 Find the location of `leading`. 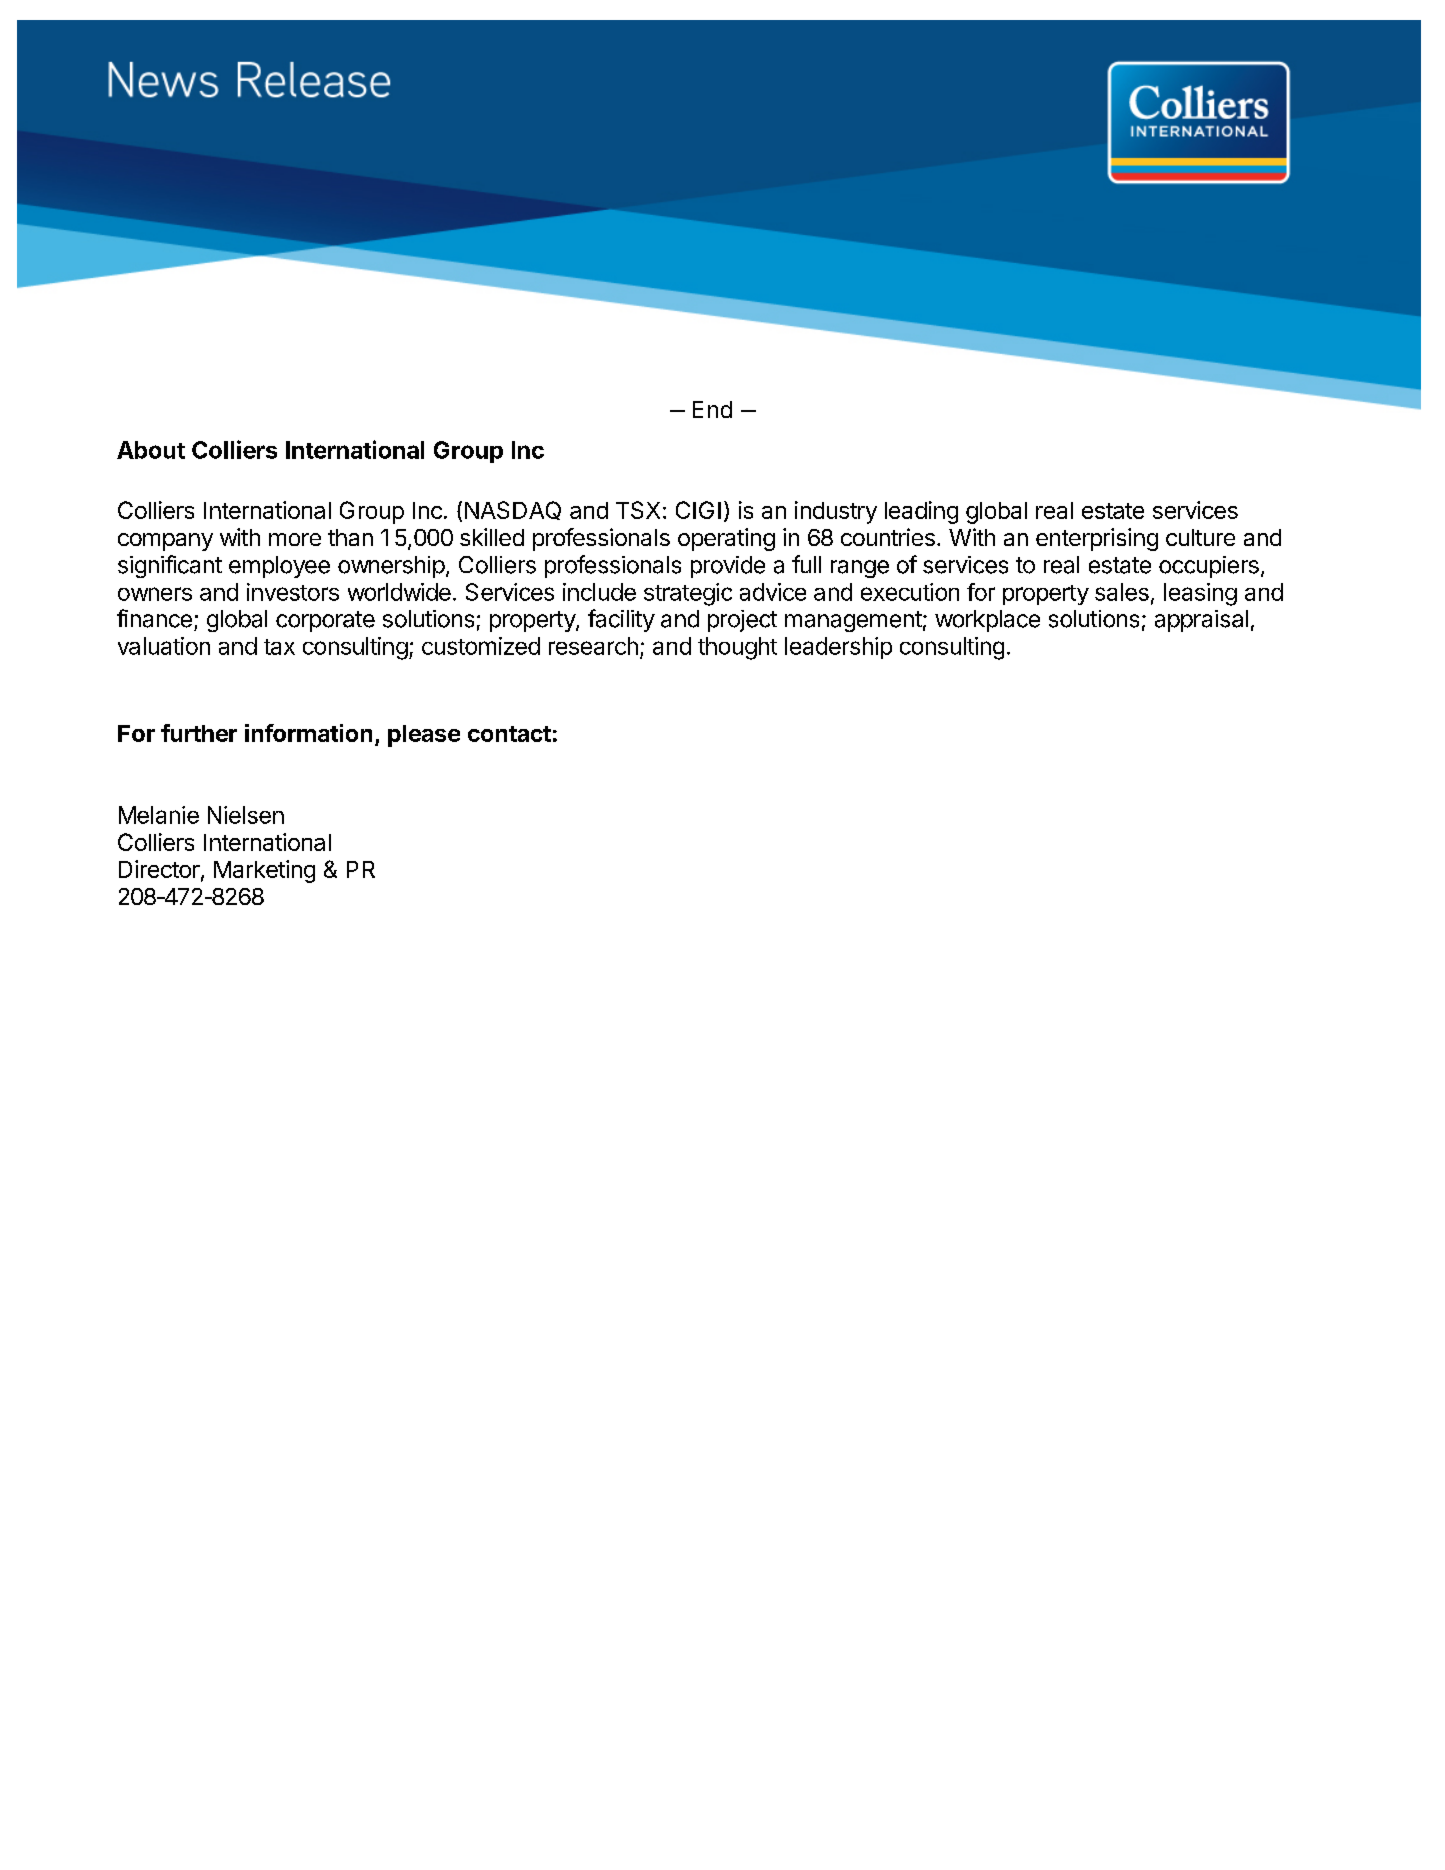

leading is located at coordinates (921, 512).
